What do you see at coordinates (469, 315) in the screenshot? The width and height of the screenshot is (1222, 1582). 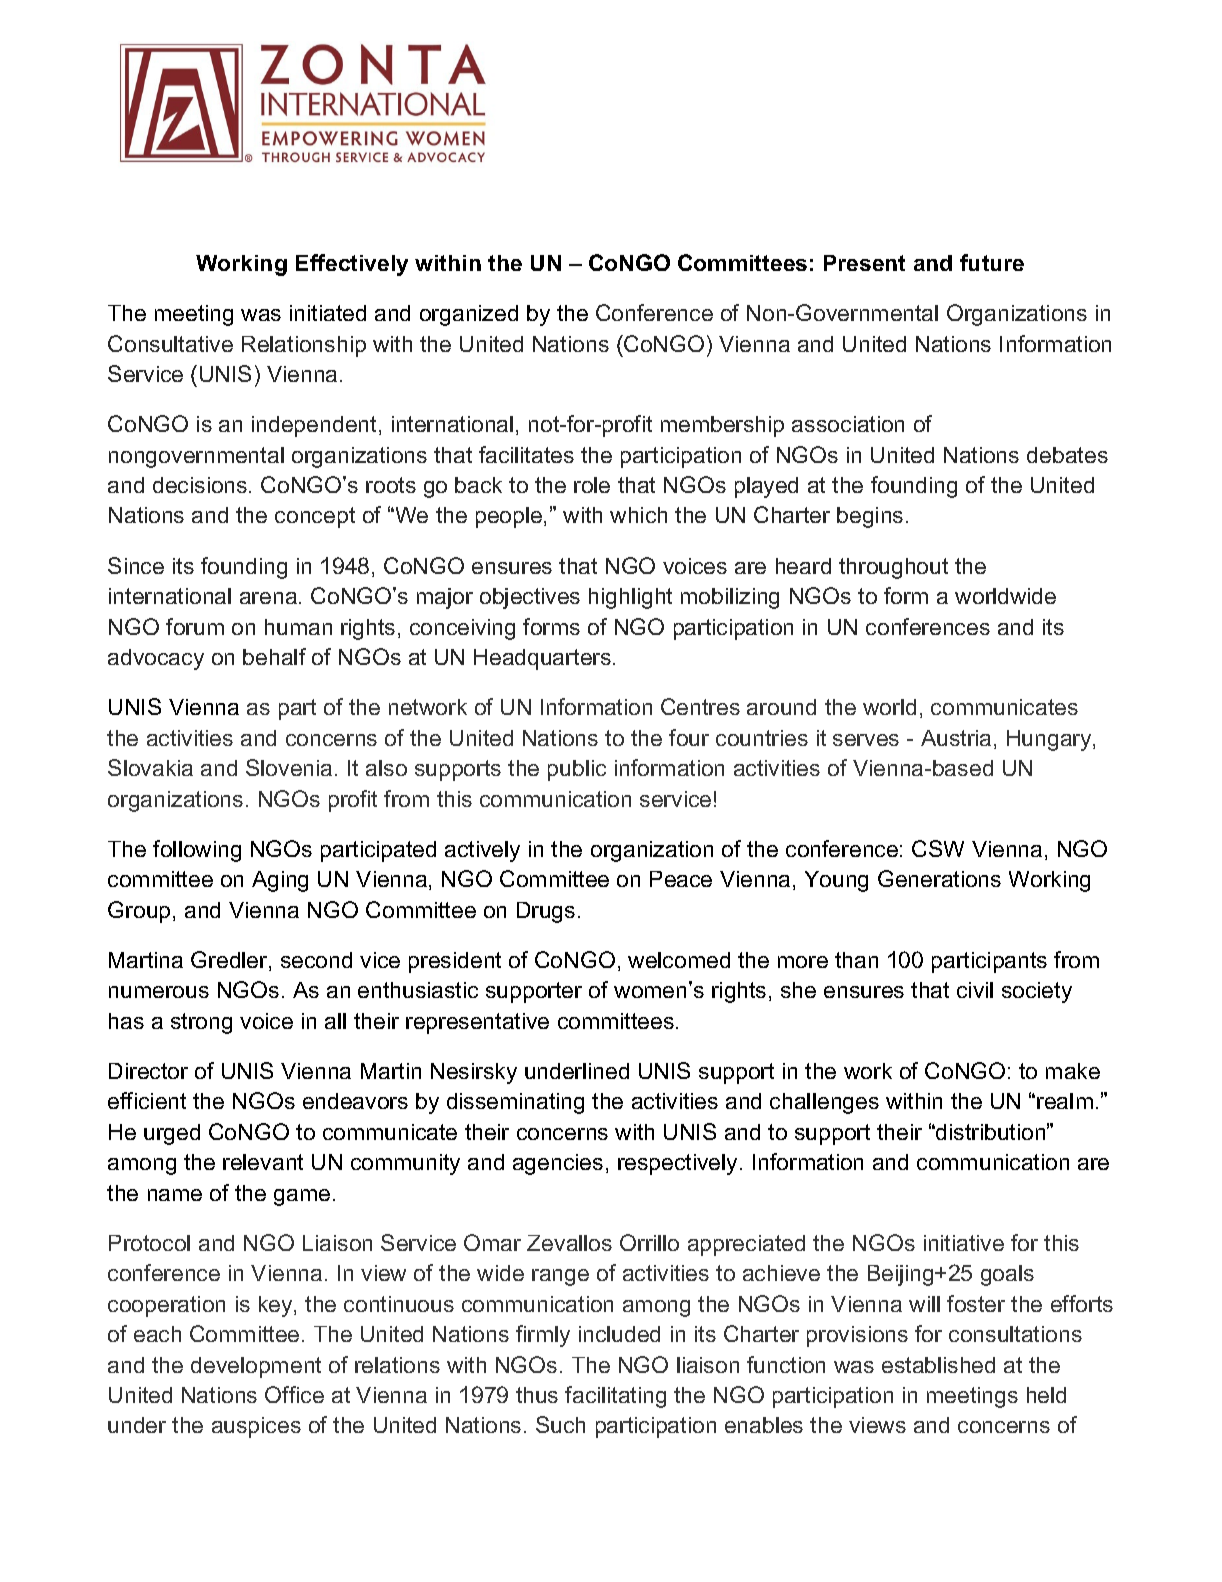 I see `organized` at bounding box center [469, 315].
